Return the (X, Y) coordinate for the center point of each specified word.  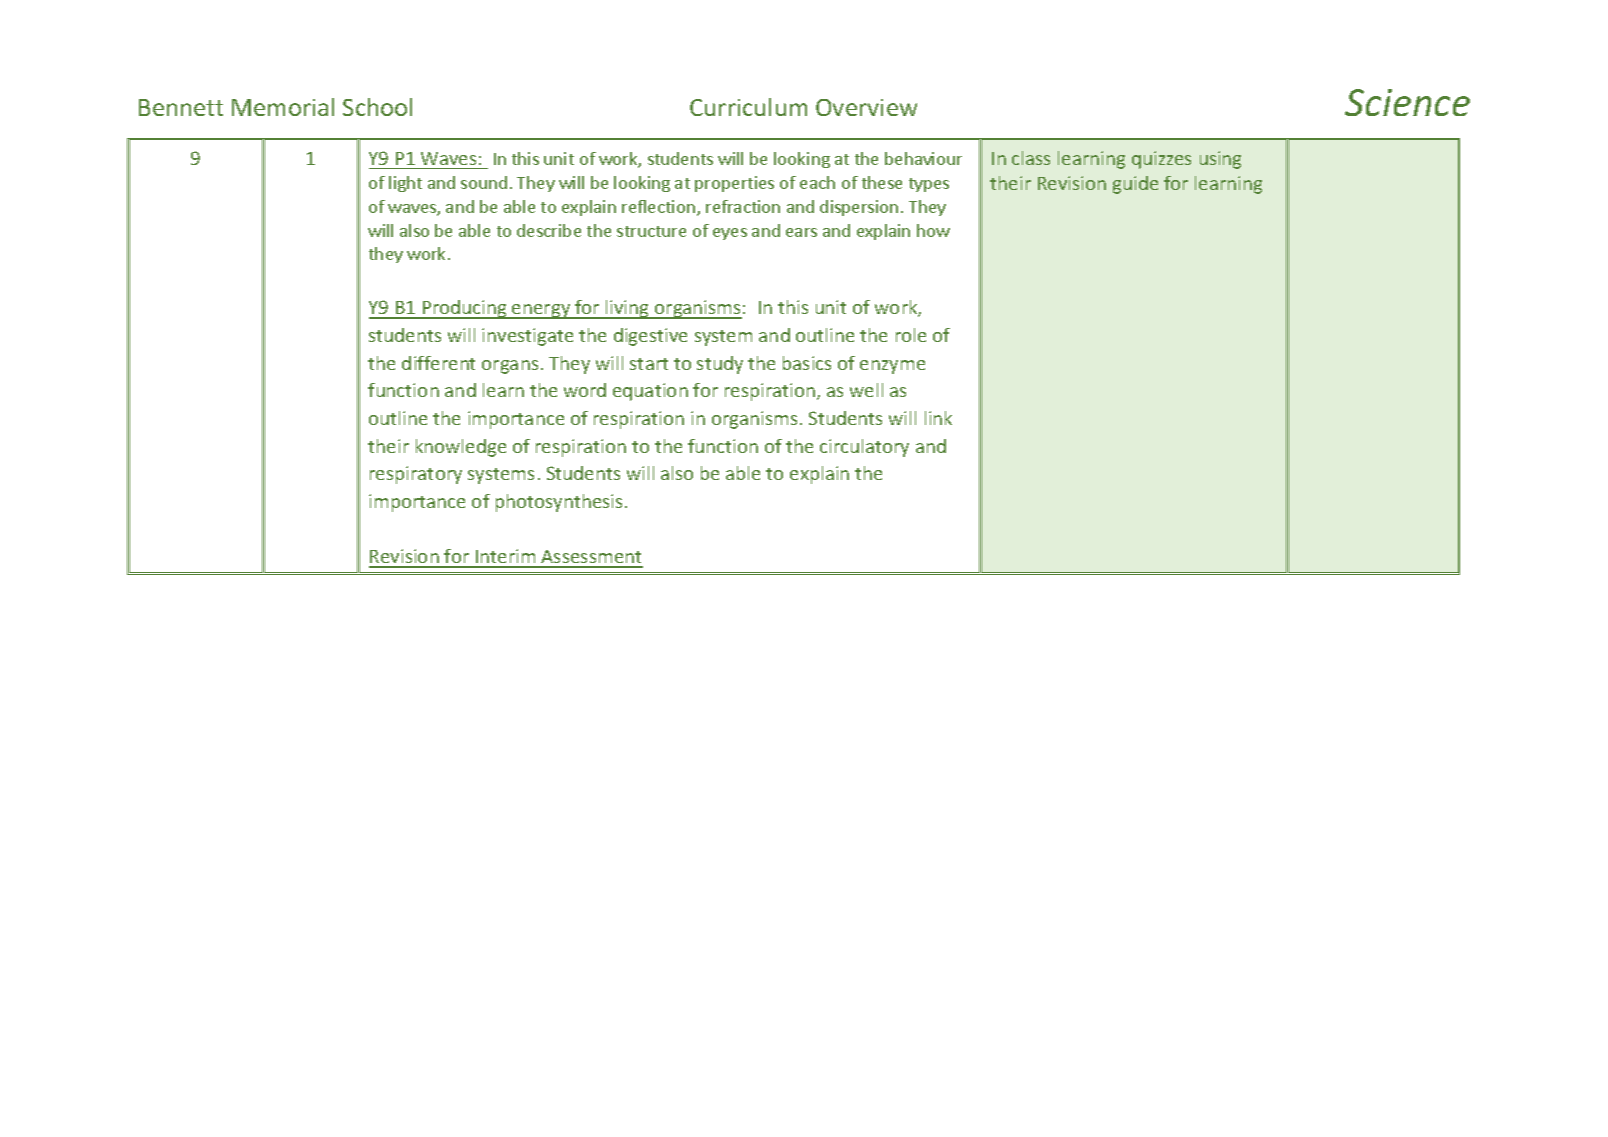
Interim (506, 558)
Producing (464, 309)
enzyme (892, 367)
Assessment (591, 558)
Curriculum (748, 107)
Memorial (283, 107)
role (911, 335)
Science (1407, 102)
